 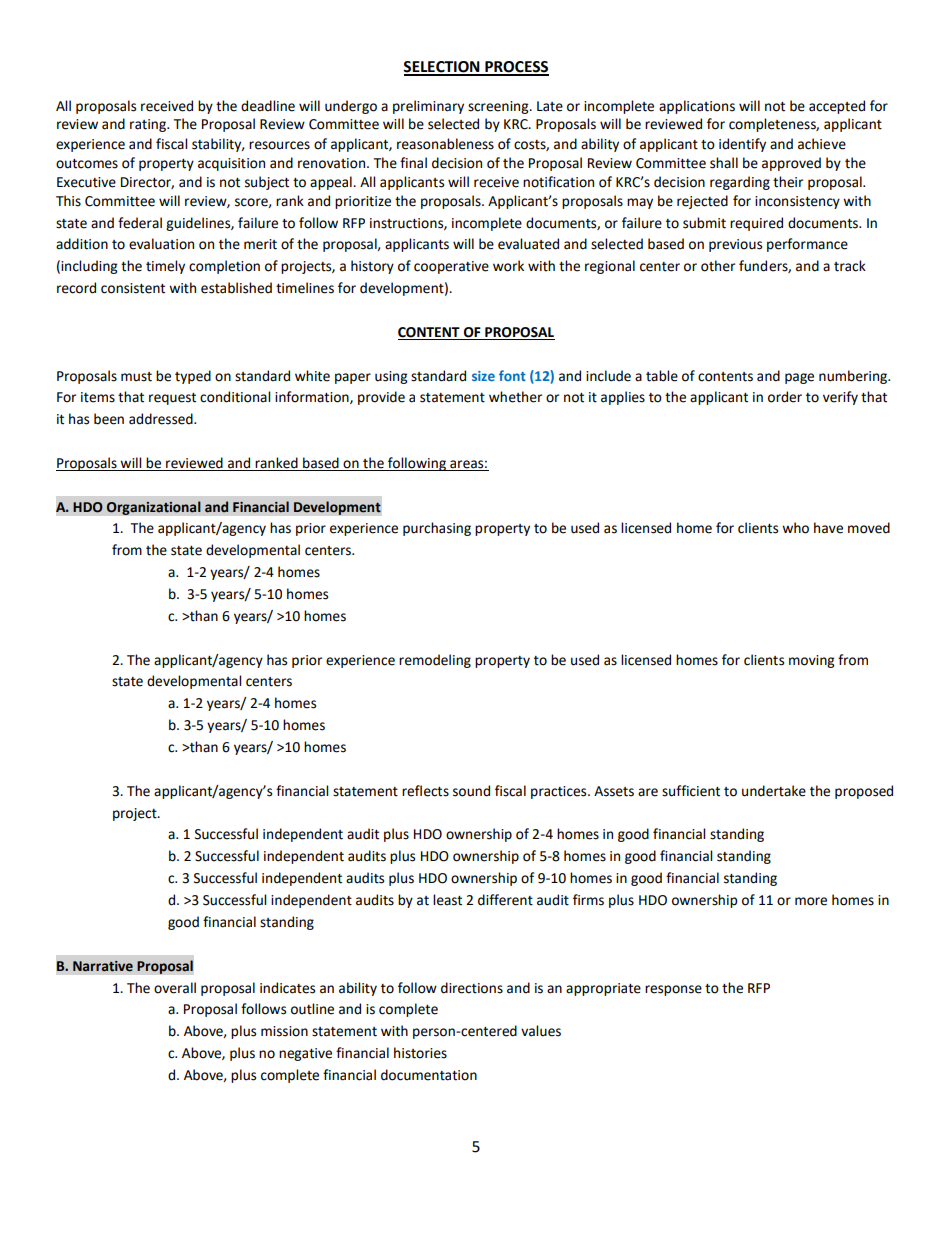 What do you see at coordinates (175, 988) in the screenshot?
I see `overall` at bounding box center [175, 988].
